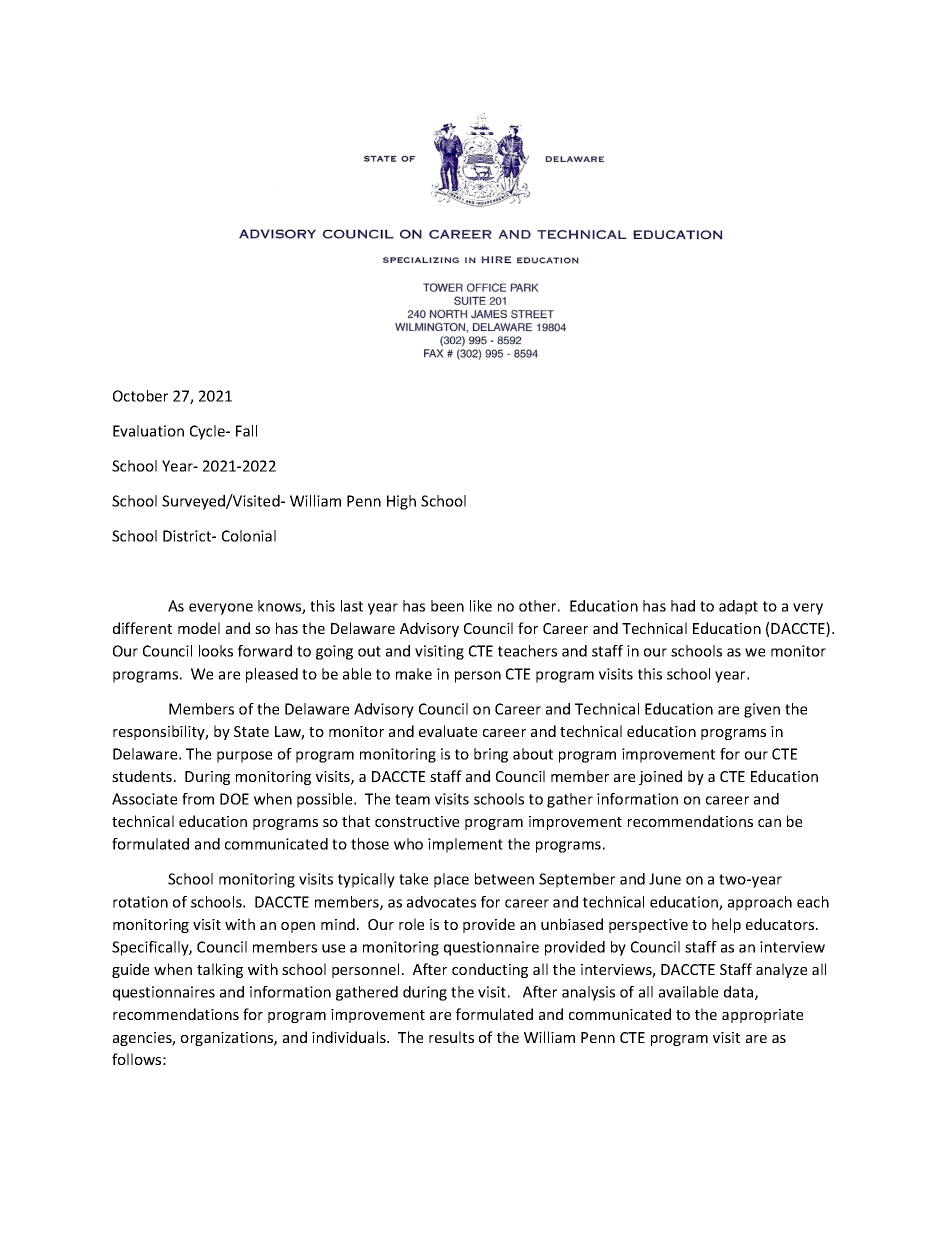 This document has width=952, height=1233. Describe the element at coordinates (451, 1037) in the document. I see `results` at that location.
